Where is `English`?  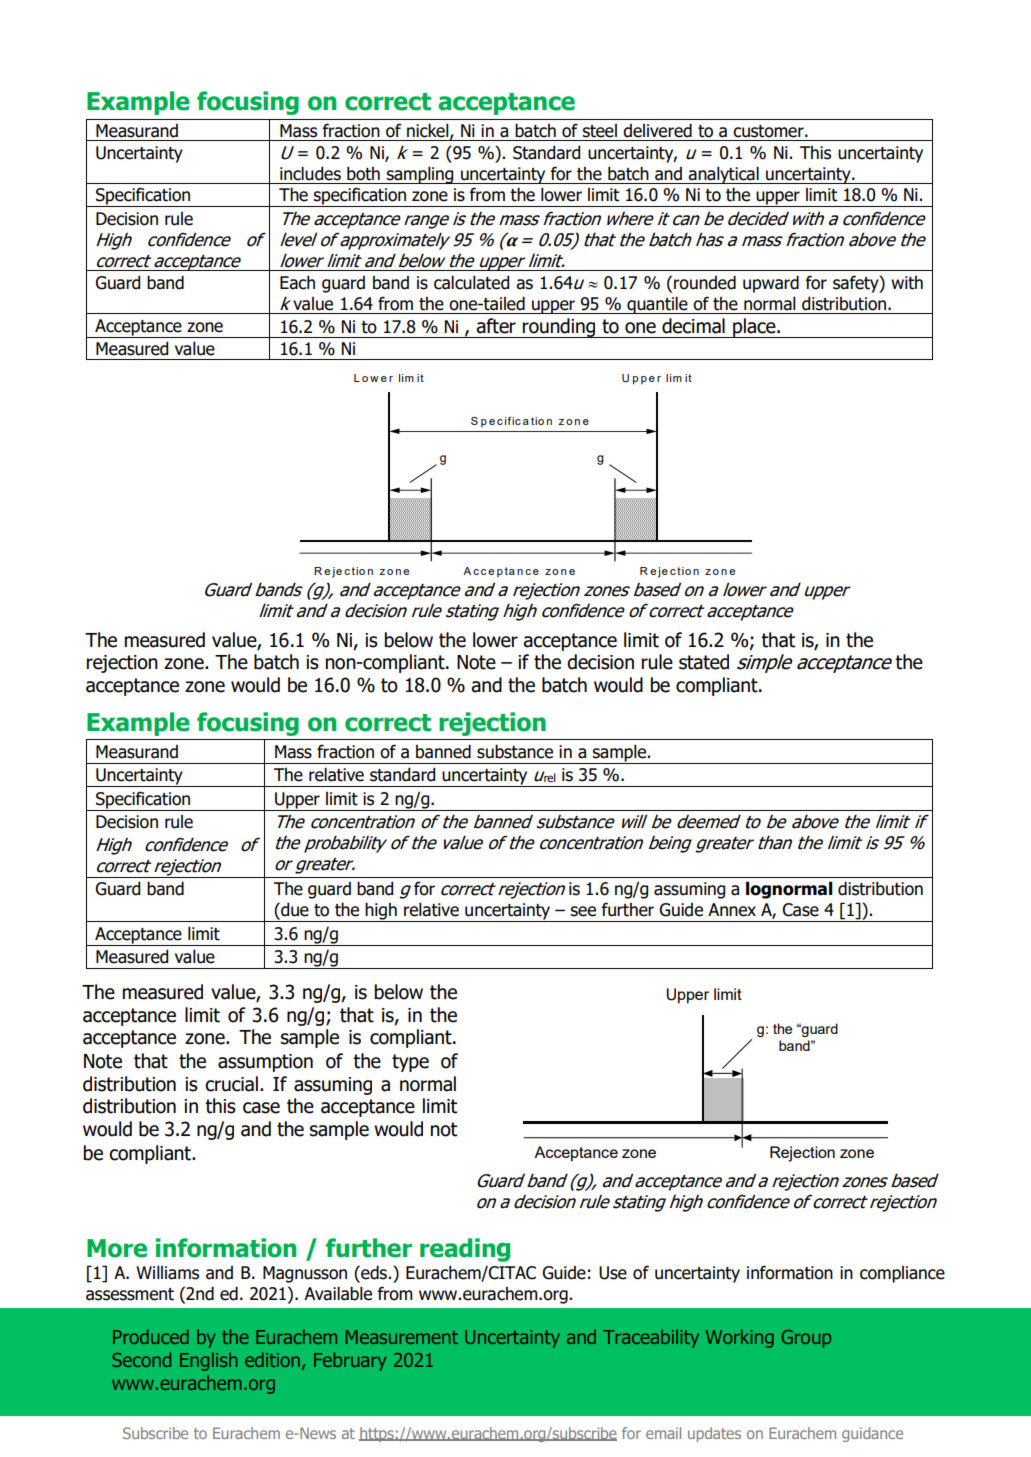
English is located at coordinates (208, 1361).
